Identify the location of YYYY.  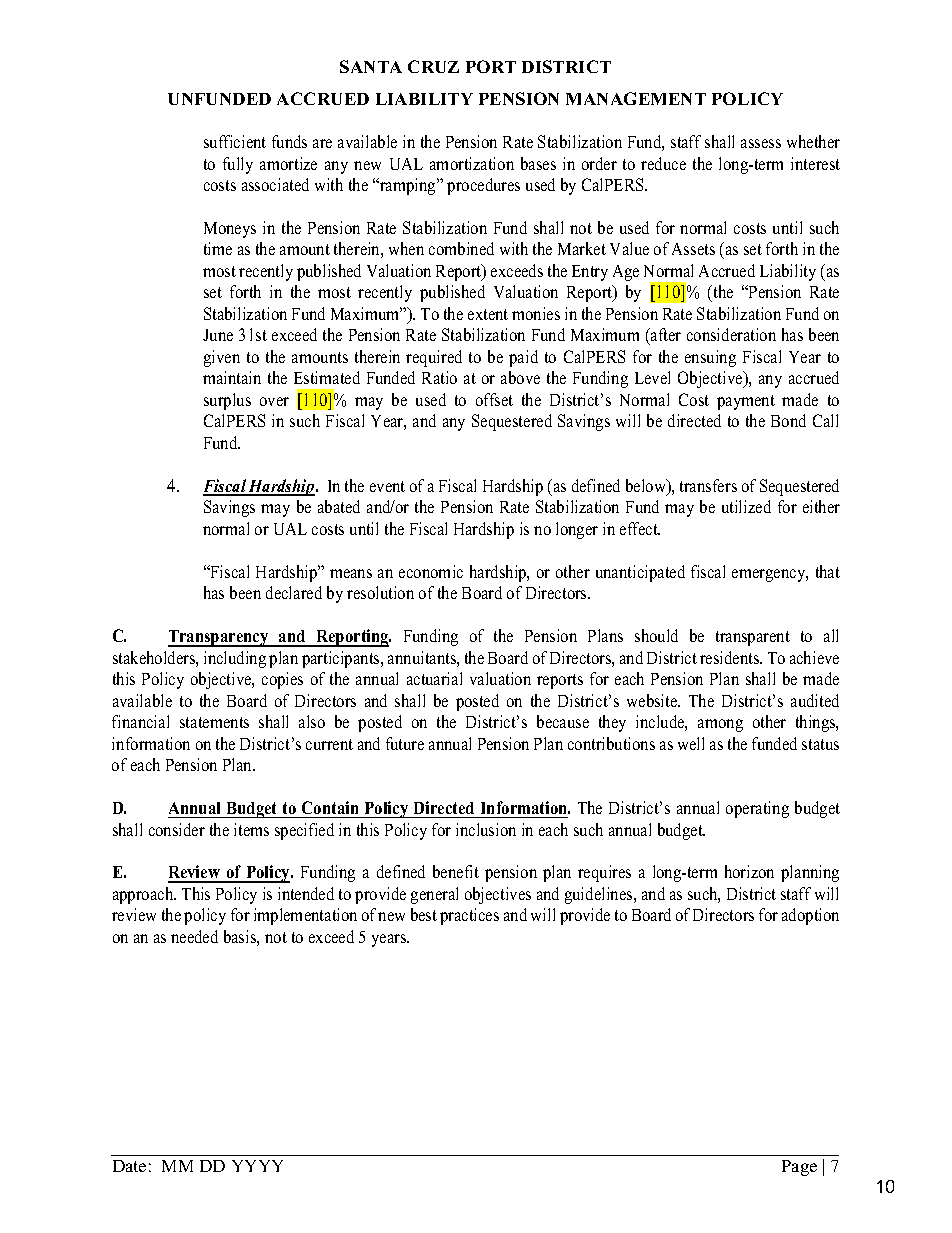
(257, 1166).
